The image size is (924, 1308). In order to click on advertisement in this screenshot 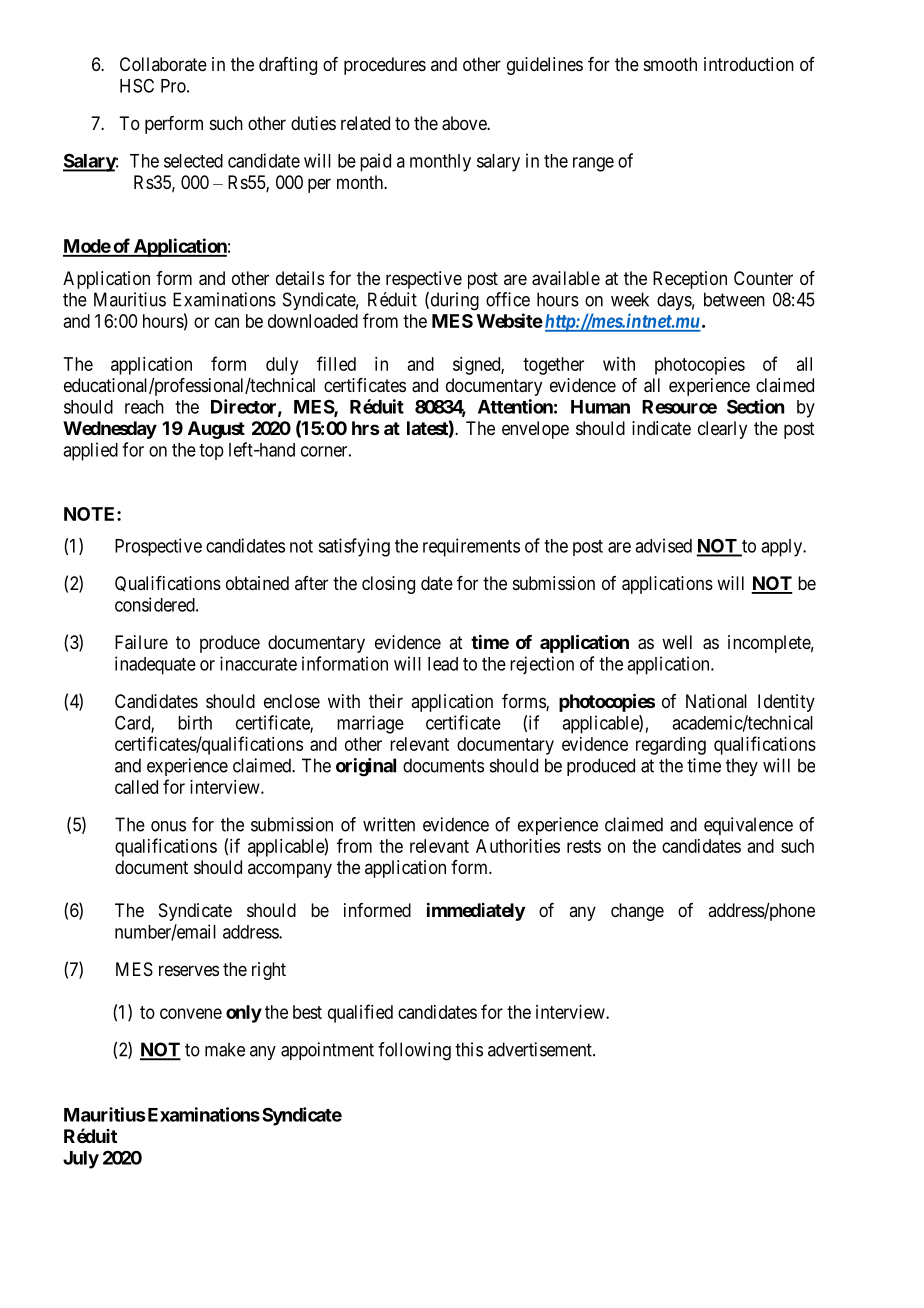, I will do `click(541, 1049)`.
